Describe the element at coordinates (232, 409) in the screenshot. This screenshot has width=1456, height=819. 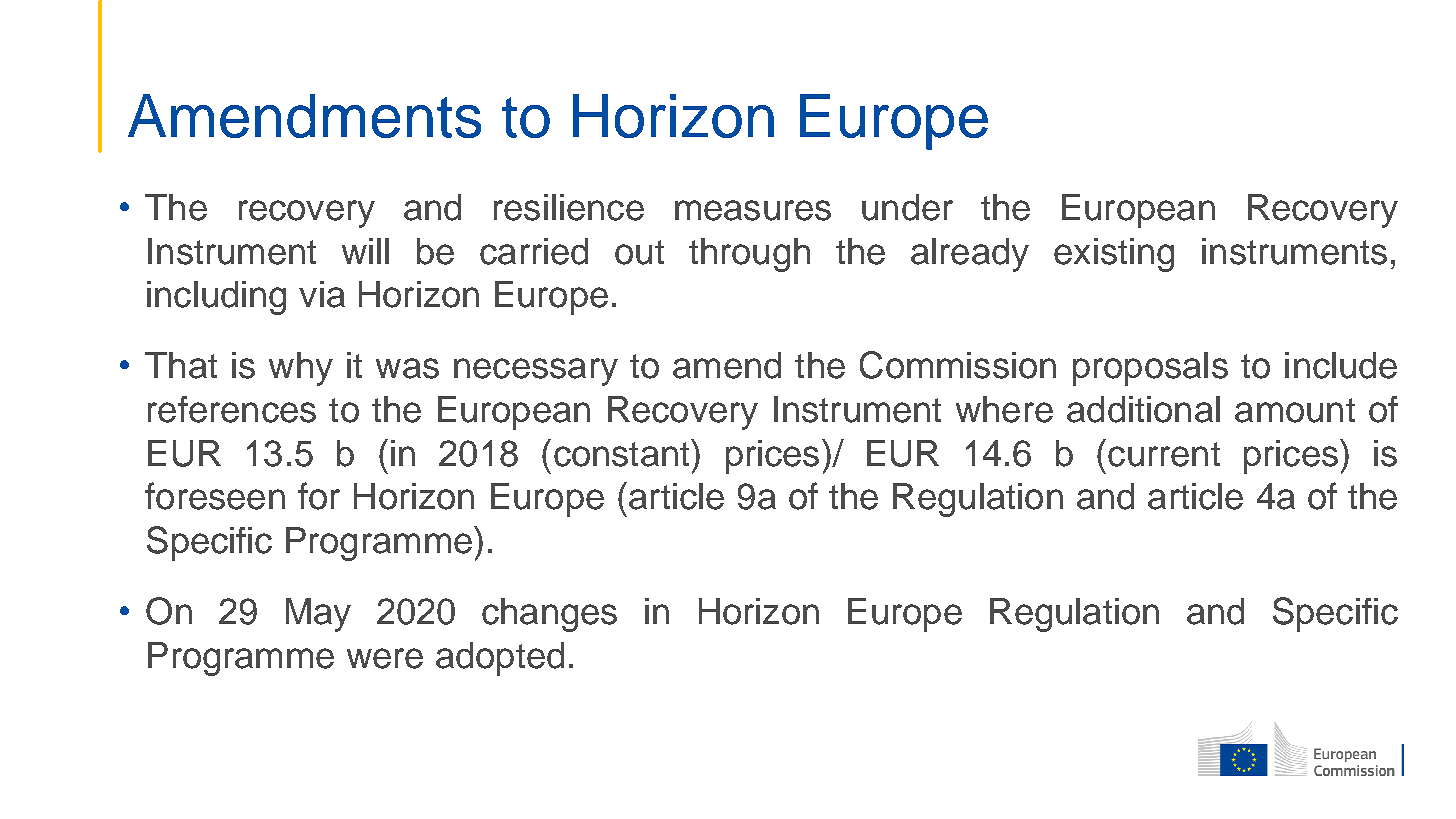
I see `references` at that location.
